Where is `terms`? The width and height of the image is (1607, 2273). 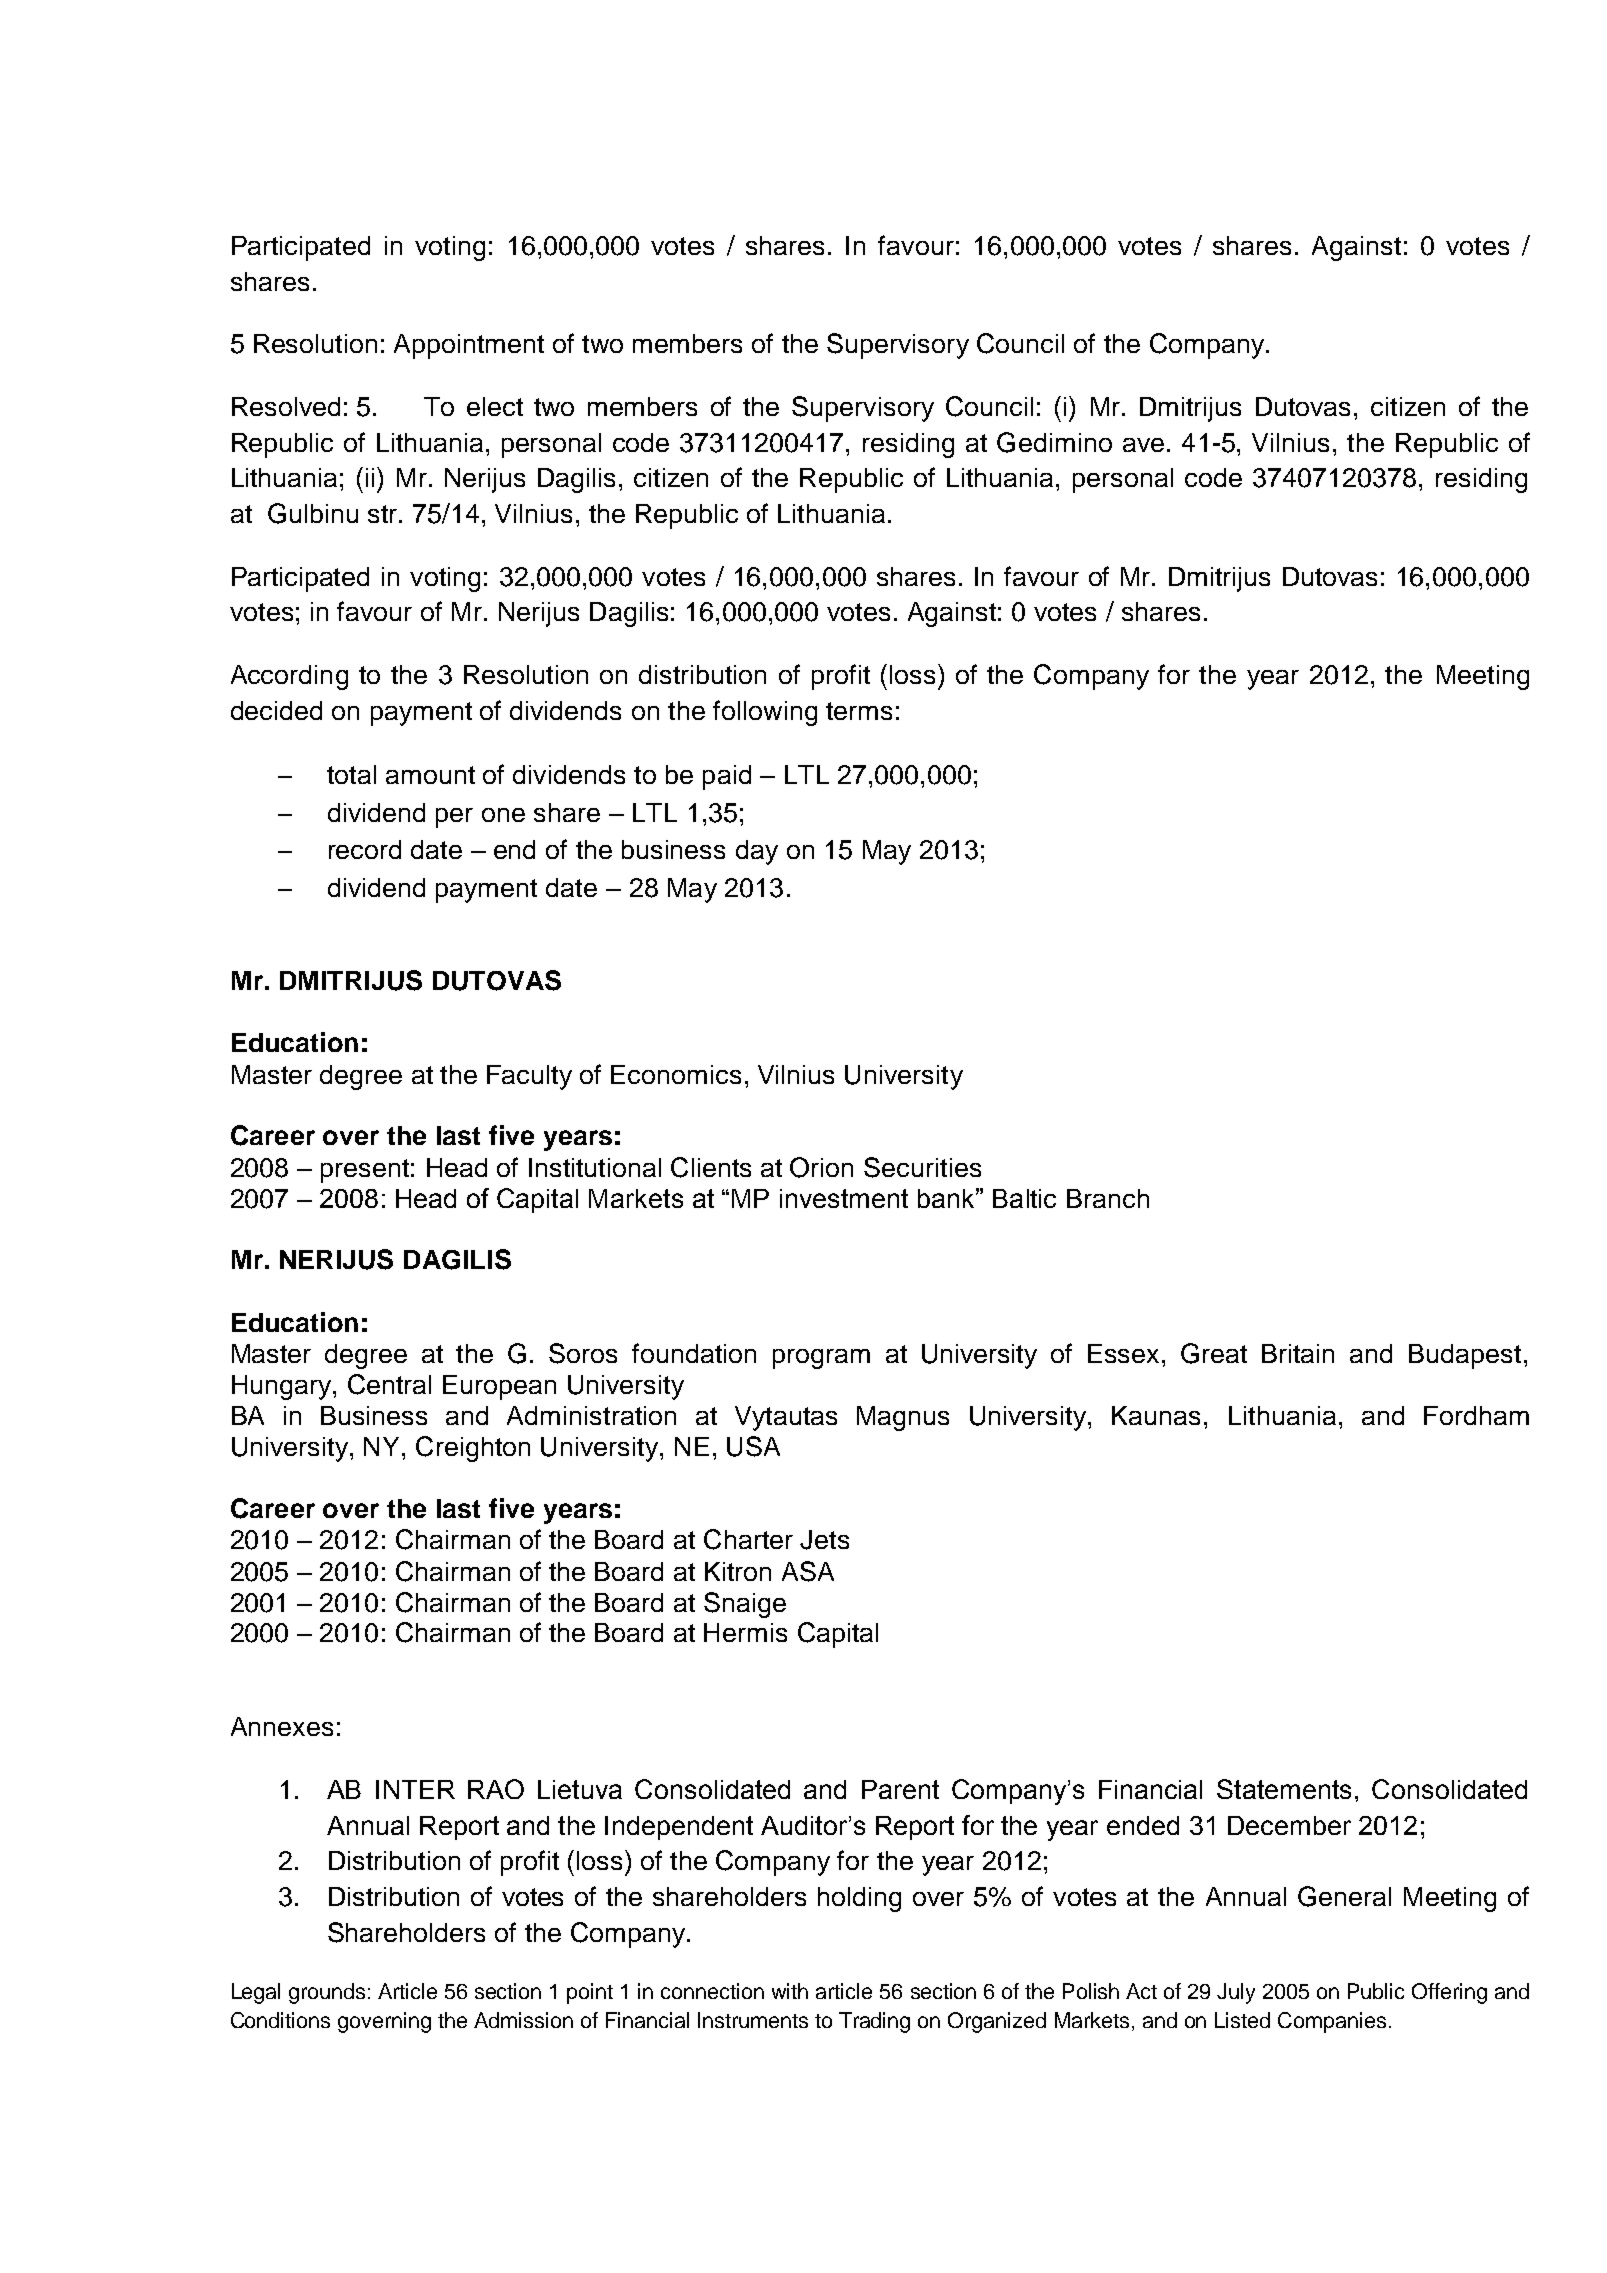
terms is located at coordinates (859, 711).
